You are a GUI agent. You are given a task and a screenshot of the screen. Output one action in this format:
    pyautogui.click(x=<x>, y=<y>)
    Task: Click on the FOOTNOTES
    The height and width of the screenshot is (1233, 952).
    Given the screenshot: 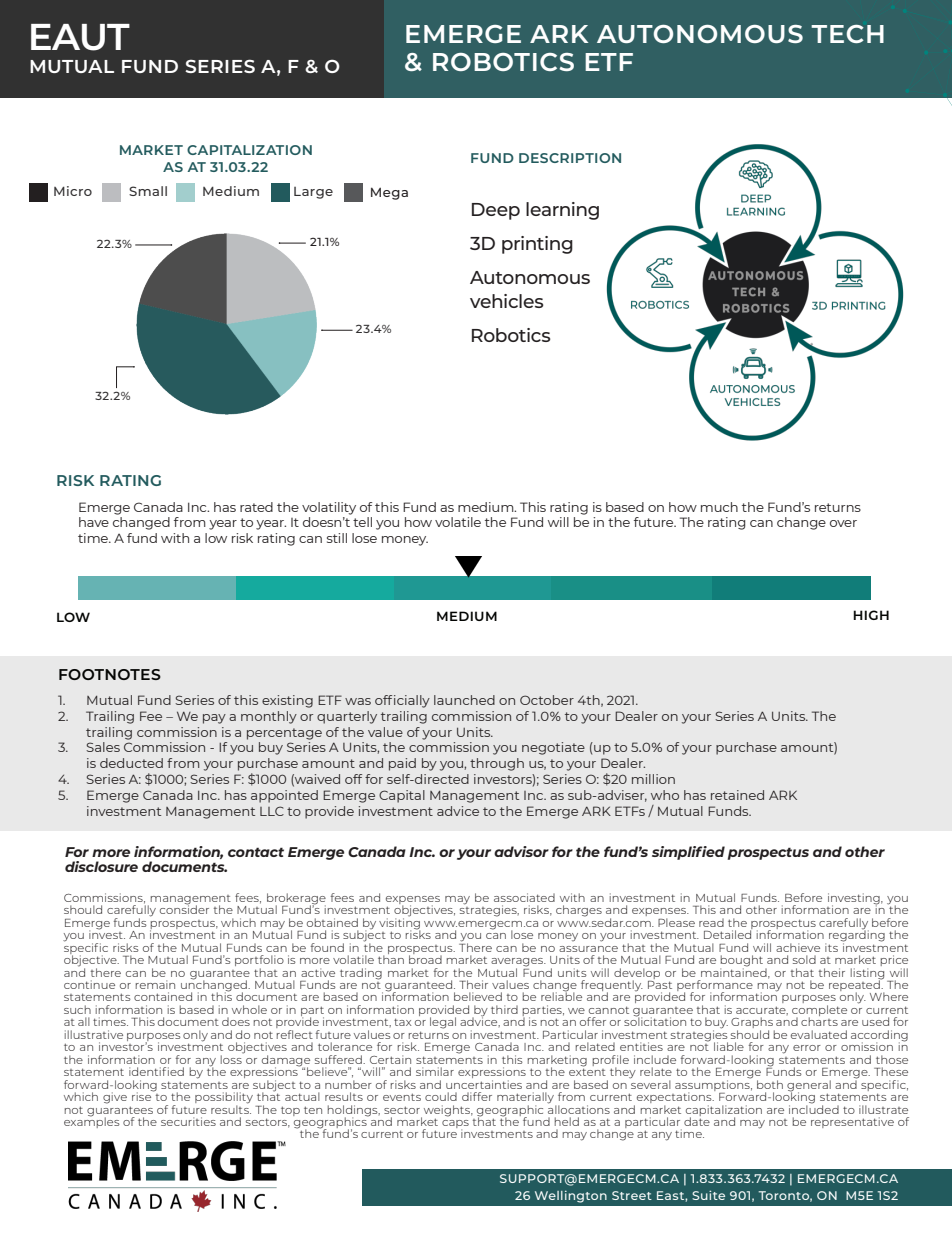 What is the action you would take?
    pyautogui.click(x=110, y=674)
